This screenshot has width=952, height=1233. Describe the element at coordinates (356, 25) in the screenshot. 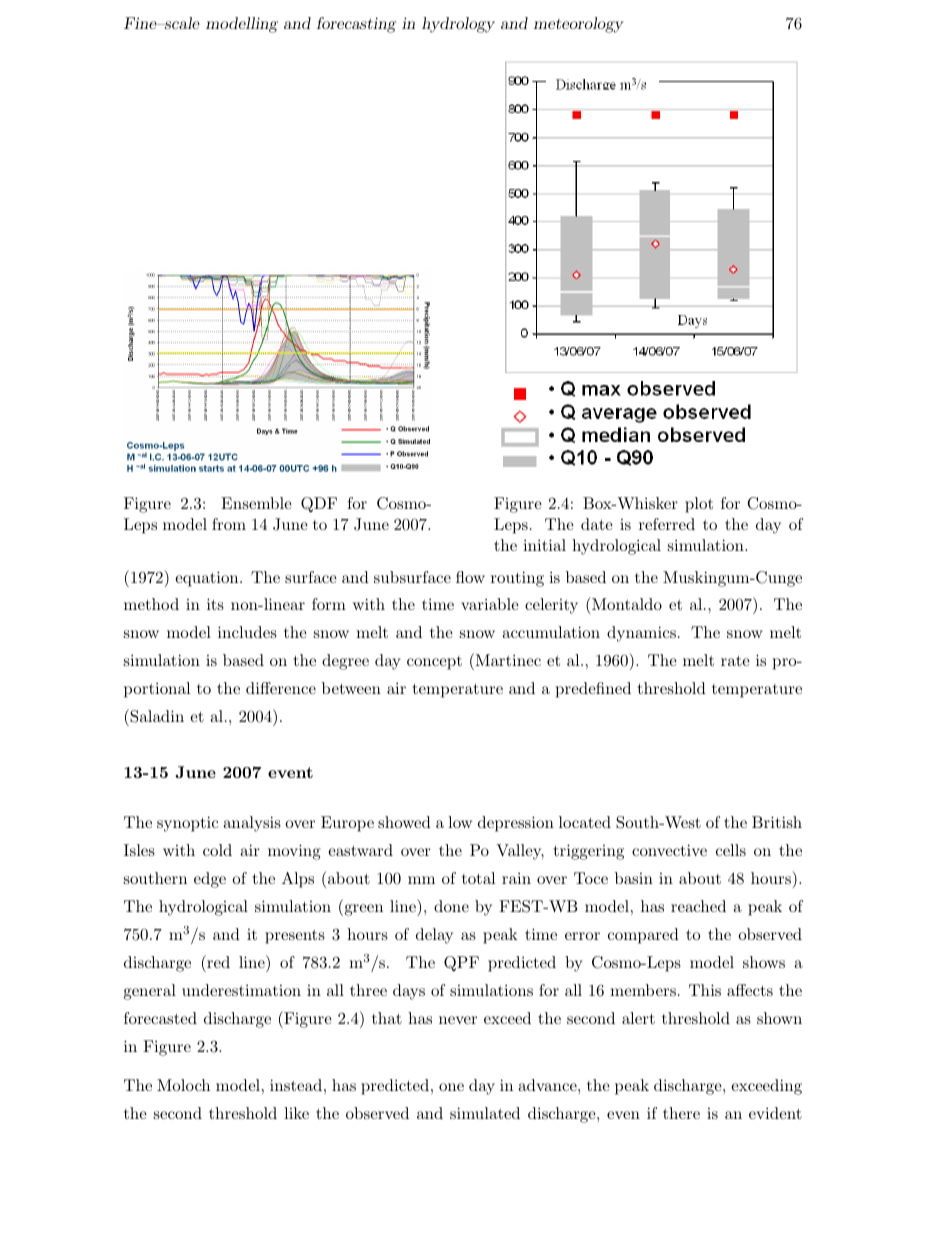

I see `forecasting` at that location.
